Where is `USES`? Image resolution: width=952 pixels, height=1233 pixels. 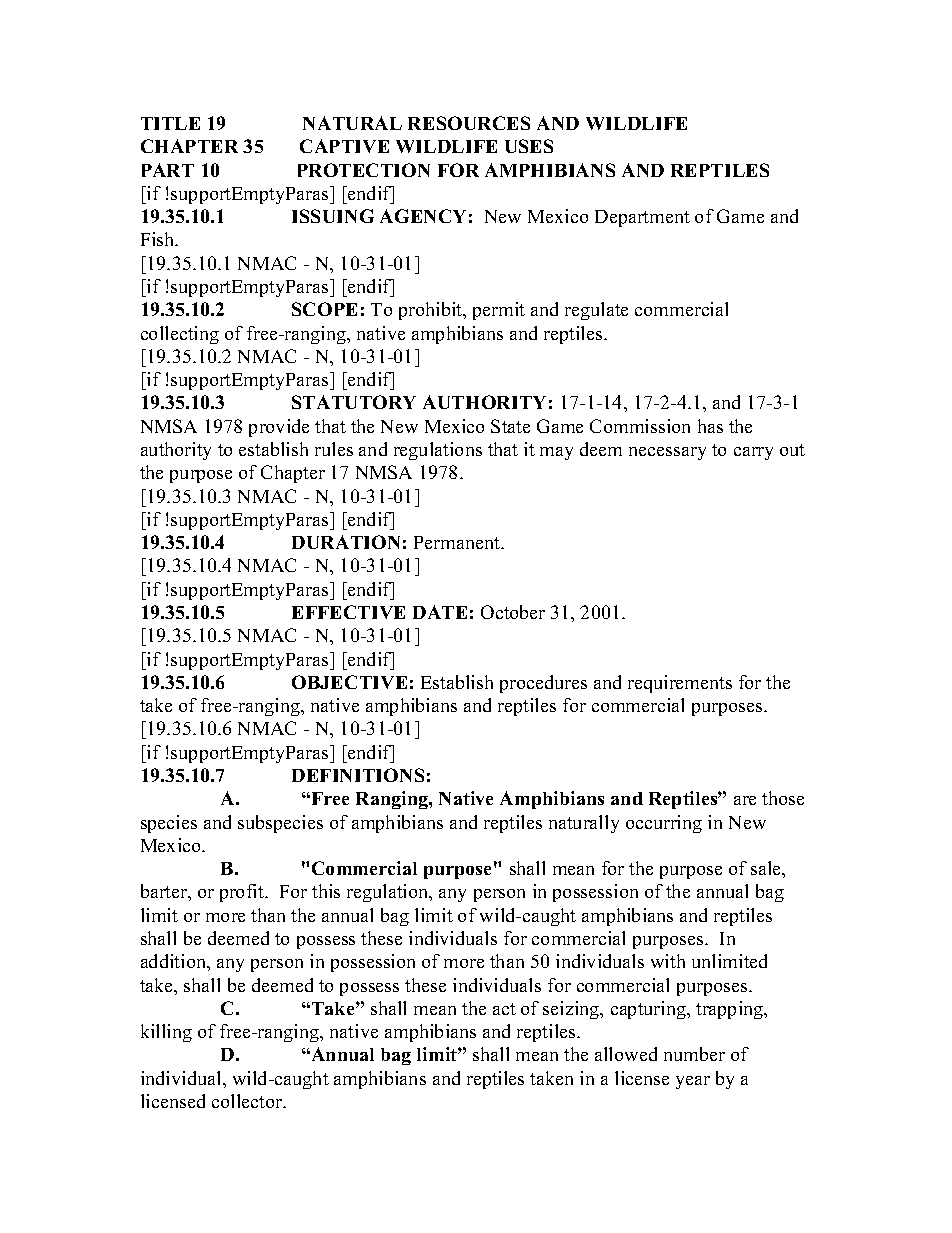
USES is located at coordinates (529, 146).
